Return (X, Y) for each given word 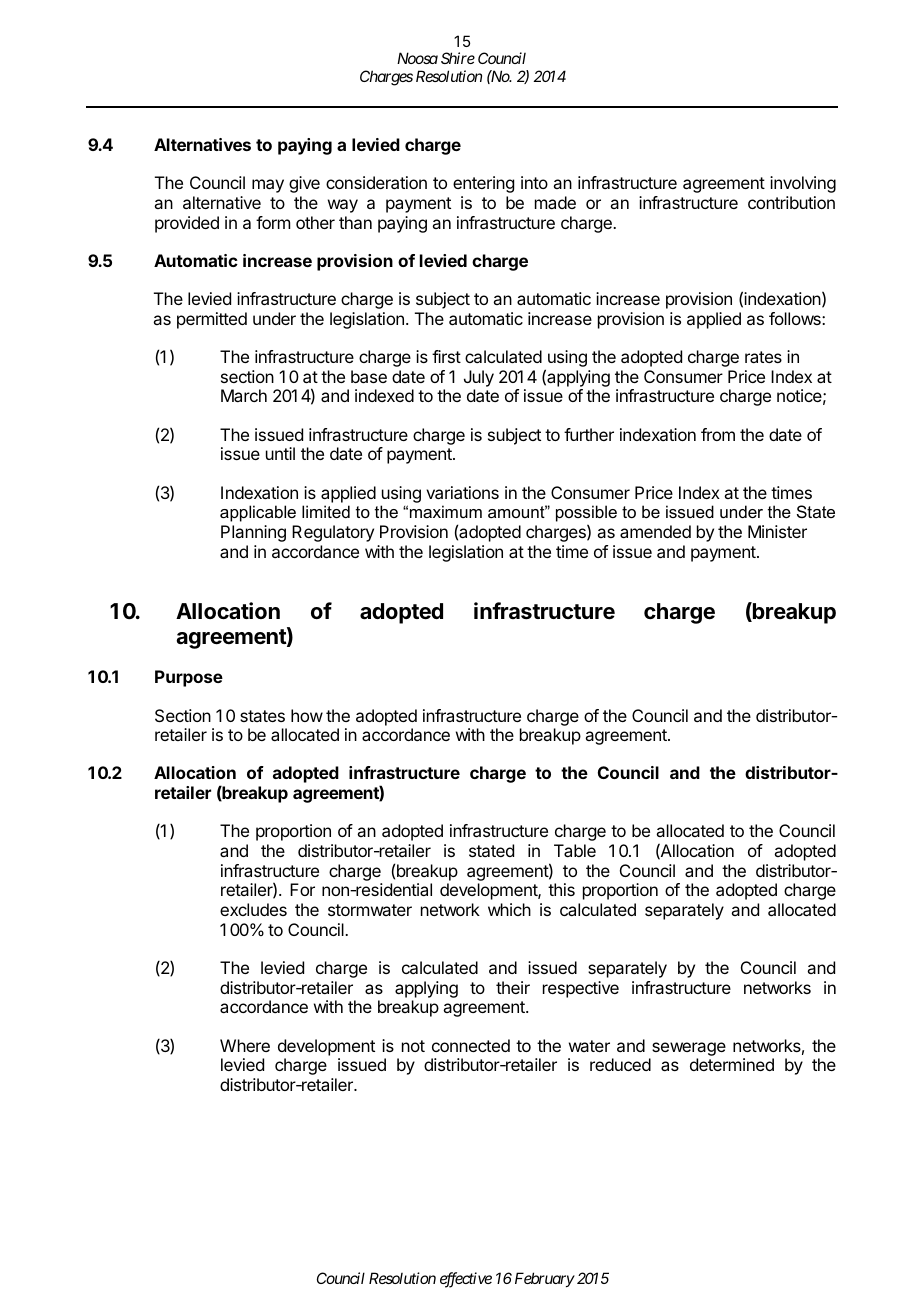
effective (466, 1280)
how (307, 715)
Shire (458, 58)
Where (245, 1045)
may (268, 186)
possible (586, 515)
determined (732, 1064)
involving (803, 184)
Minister (777, 531)
